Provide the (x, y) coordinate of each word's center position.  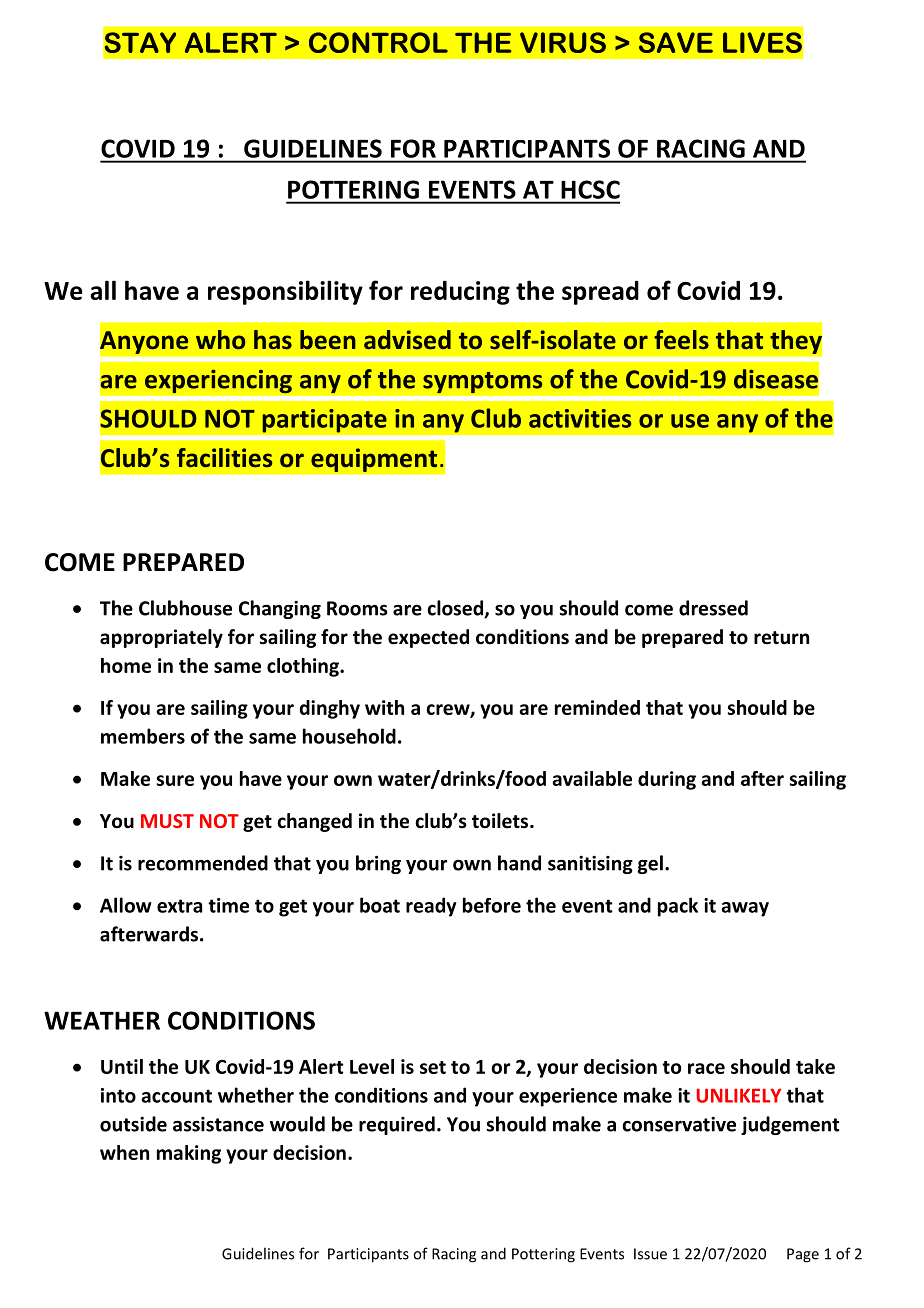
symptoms (483, 382)
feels (681, 340)
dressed (713, 608)
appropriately (161, 638)
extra (179, 906)
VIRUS (563, 42)
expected (428, 638)
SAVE (676, 42)
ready (431, 907)
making (189, 1154)
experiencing (218, 381)
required (397, 1125)
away (745, 909)
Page (803, 1255)
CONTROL (378, 42)
